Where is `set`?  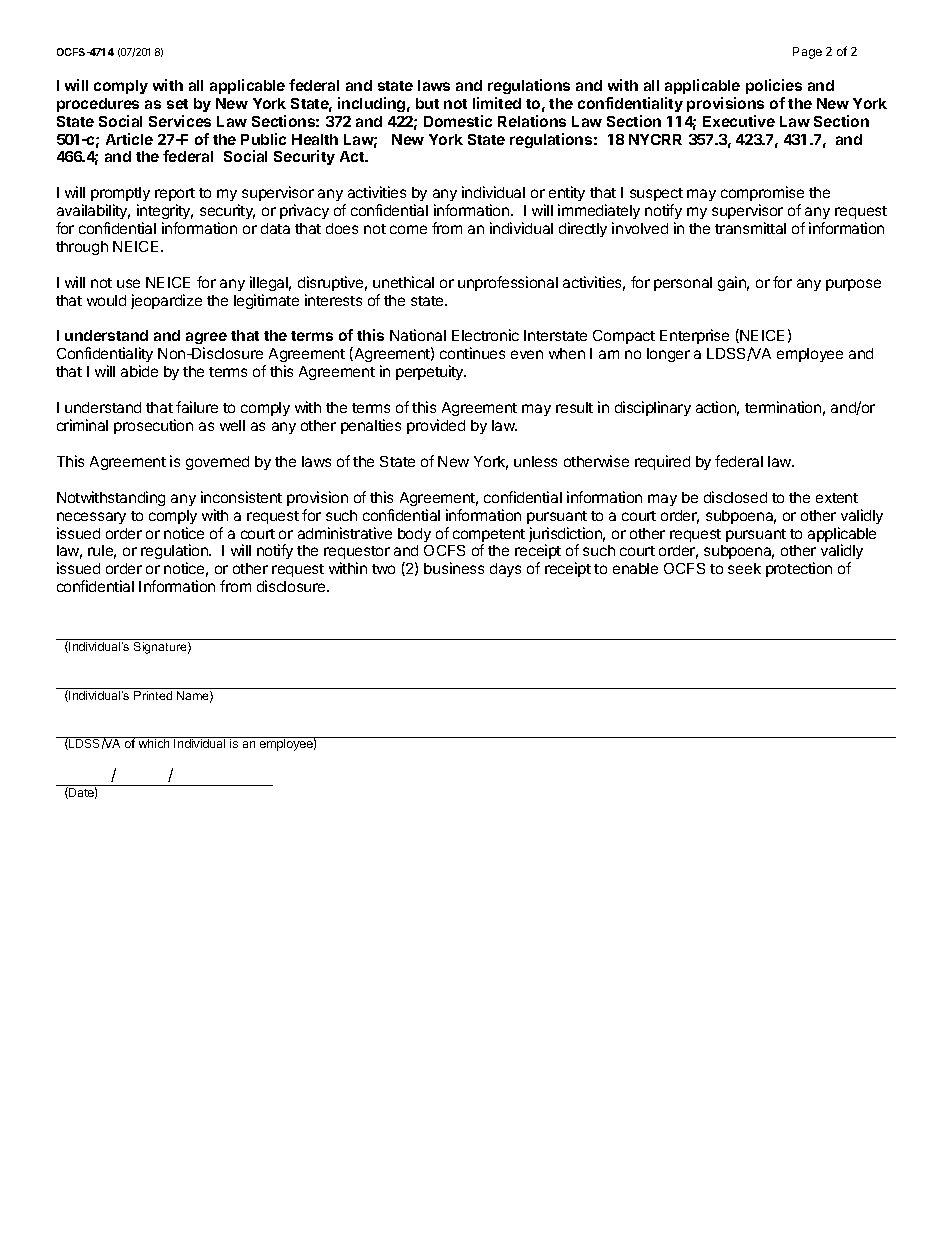
set is located at coordinates (177, 104).
